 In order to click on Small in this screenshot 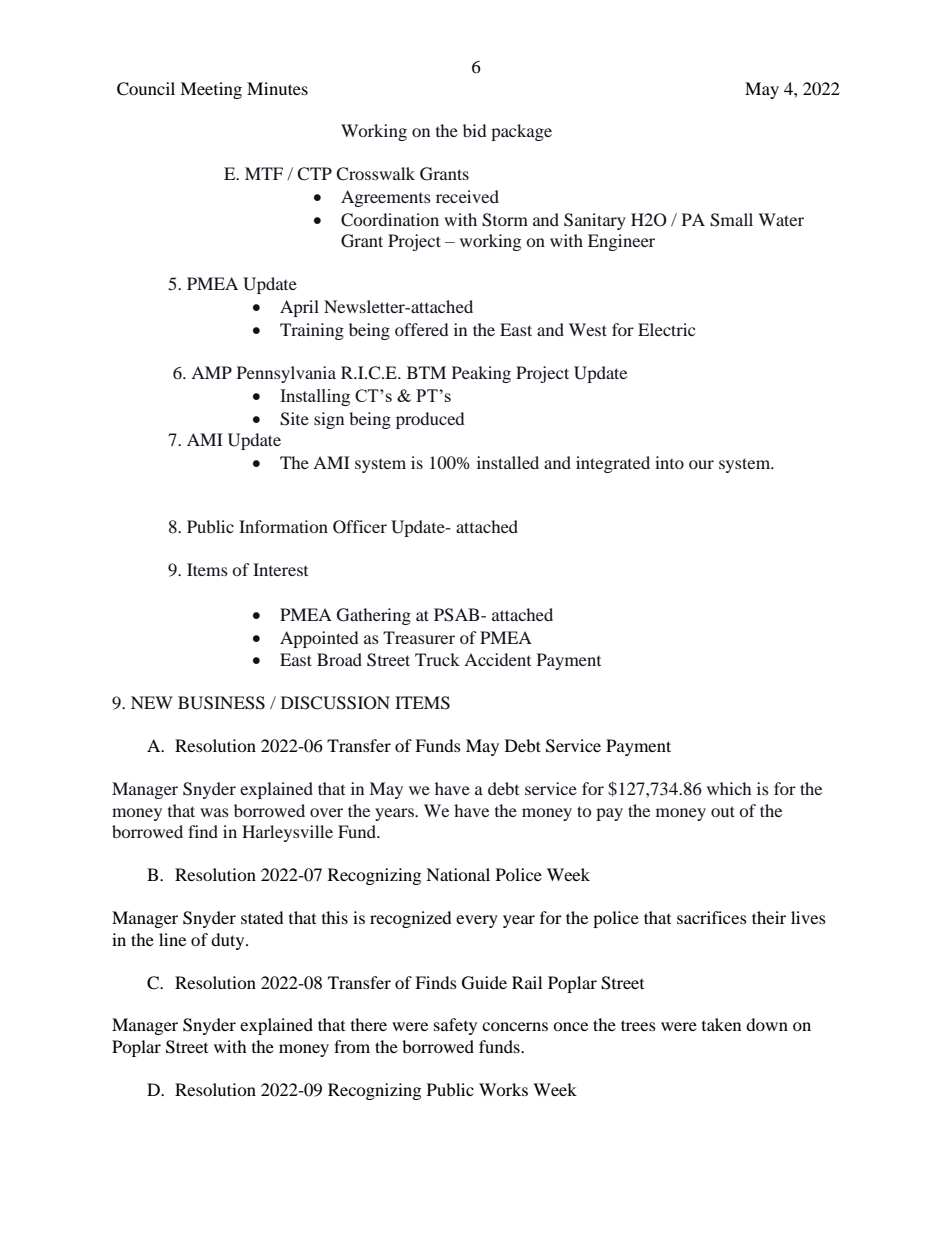, I will do `click(731, 220)`.
